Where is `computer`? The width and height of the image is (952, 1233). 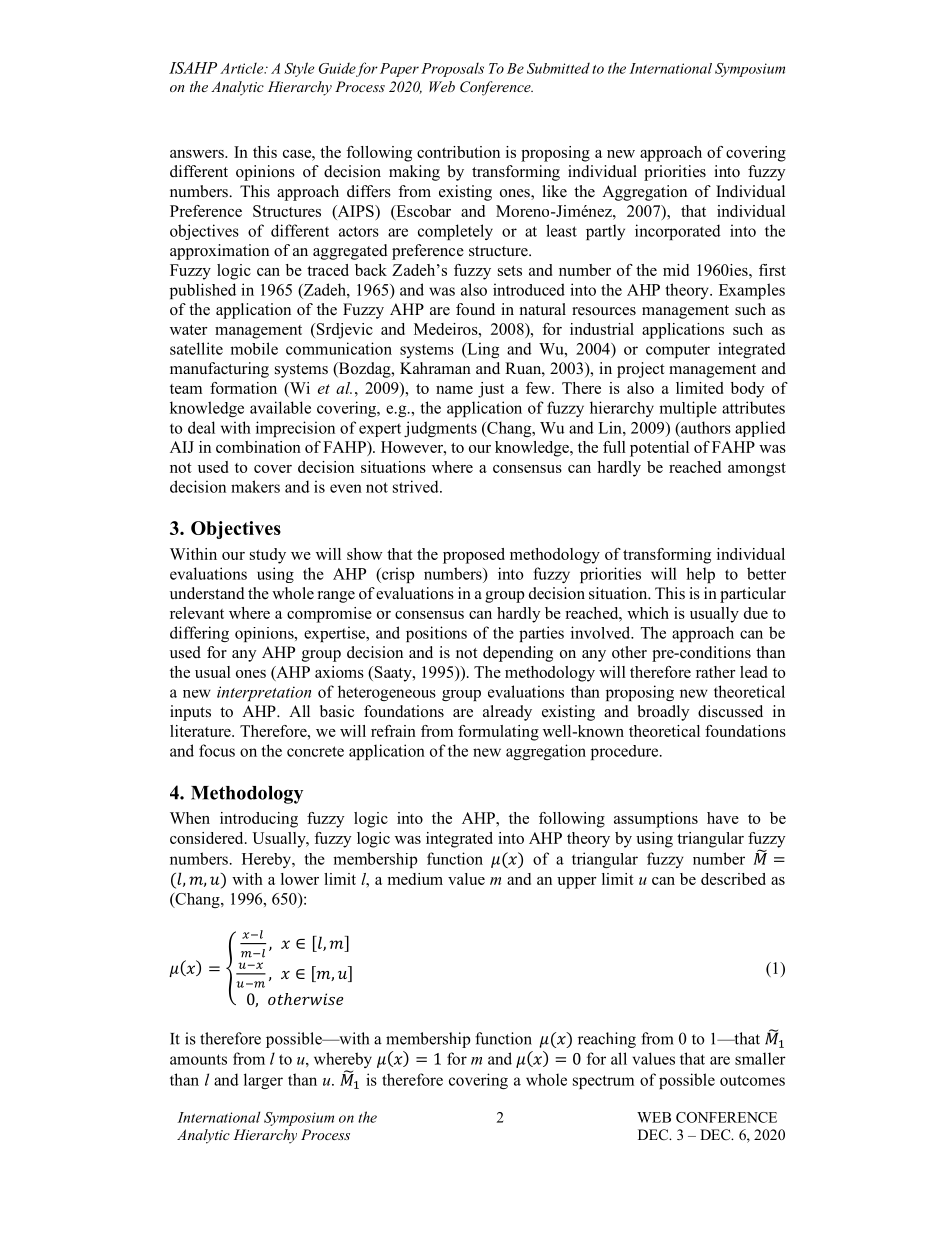 computer is located at coordinates (678, 351).
